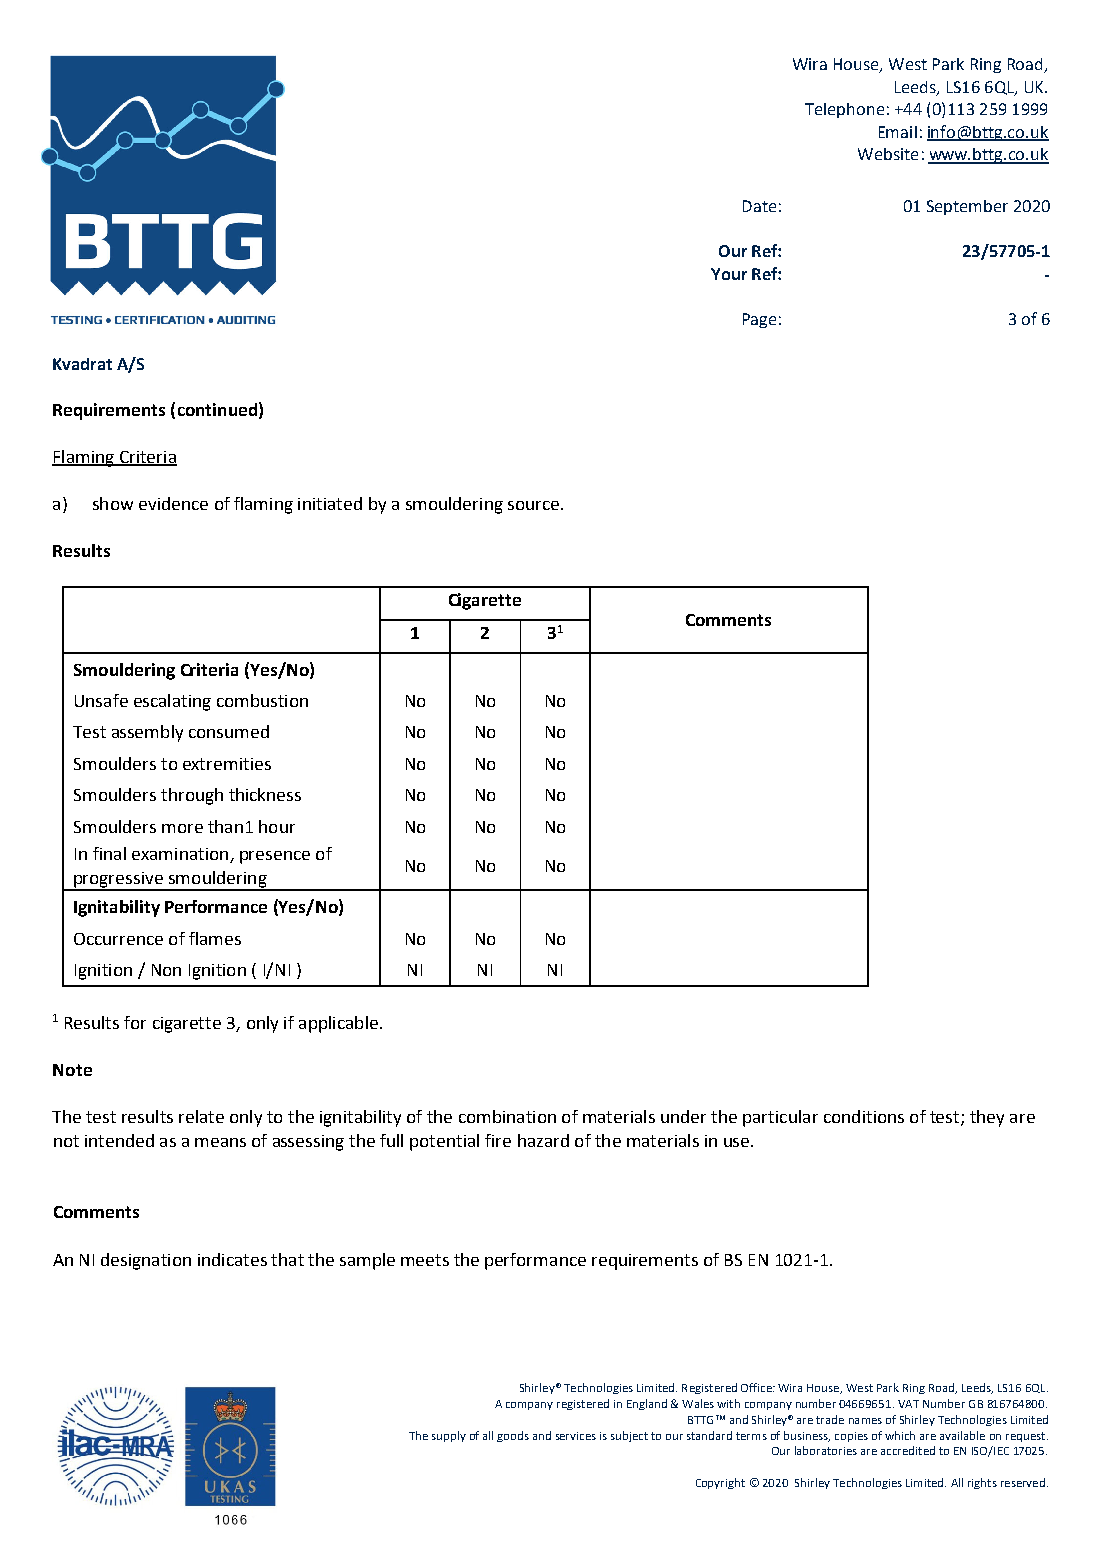 Image resolution: width=1101 pixels, height=1557 pixels. What do you see at coordinates (507, 1116) in the image?
I see `combination` at bounding box center [507, 1116].
